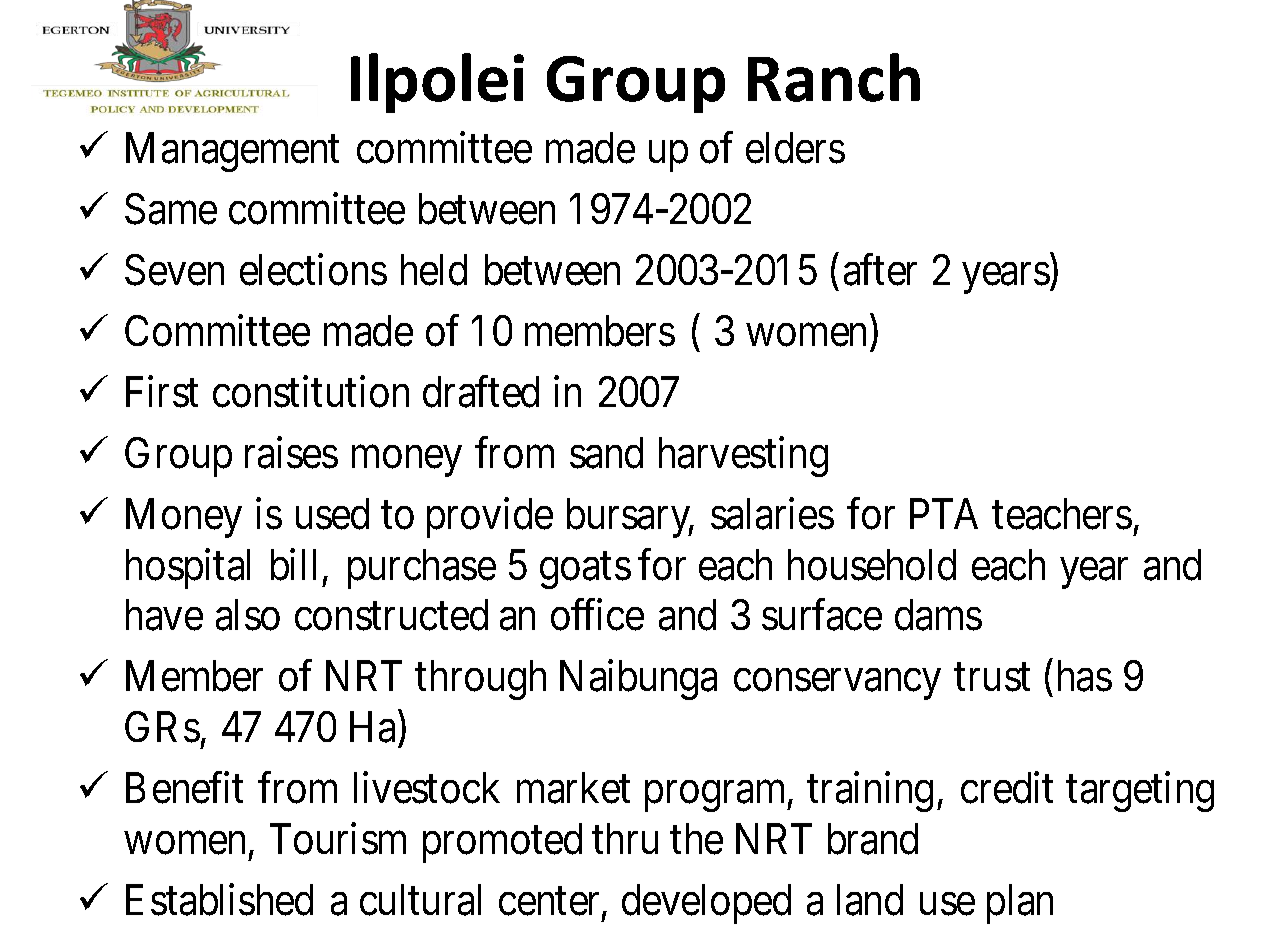 The width and height of the screenshot is (1270, 952). Describe the element at coordinates (795, 148) in the screenshot. I see `elders` at that location.
